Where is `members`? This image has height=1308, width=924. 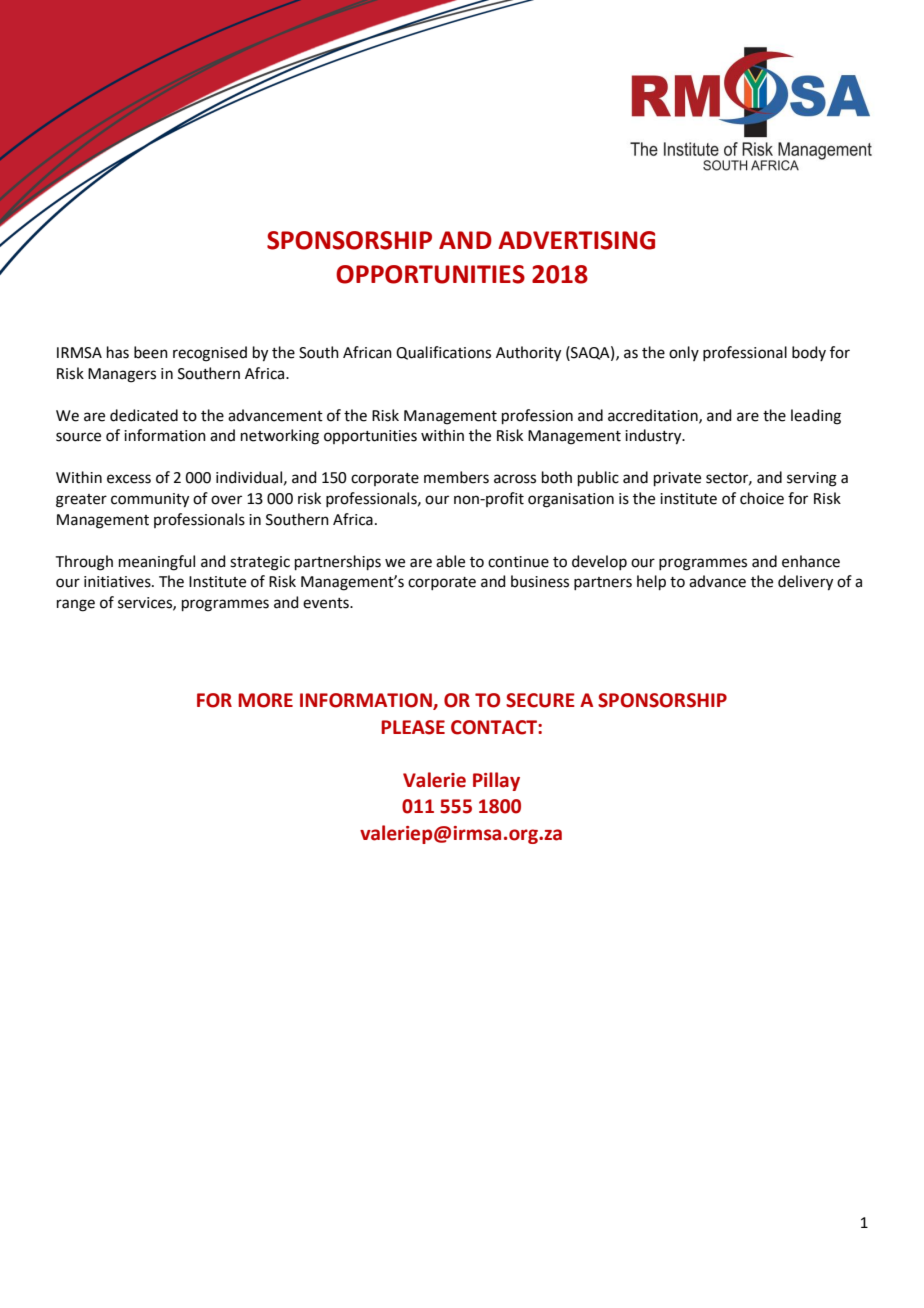 members is located at coordinates (456, 477).
